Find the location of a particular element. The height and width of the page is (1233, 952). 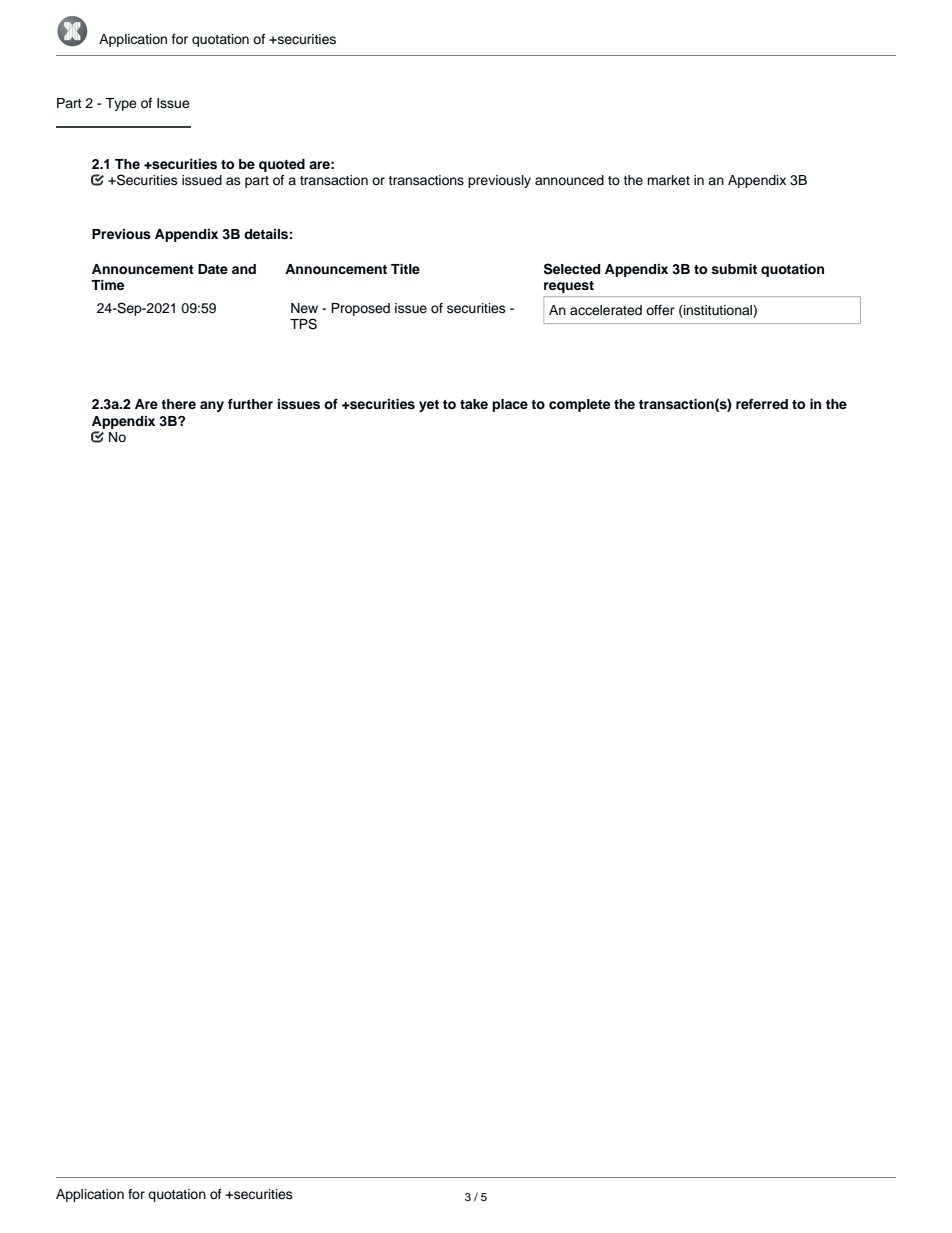

yet is located at coordinates (429, 406).
